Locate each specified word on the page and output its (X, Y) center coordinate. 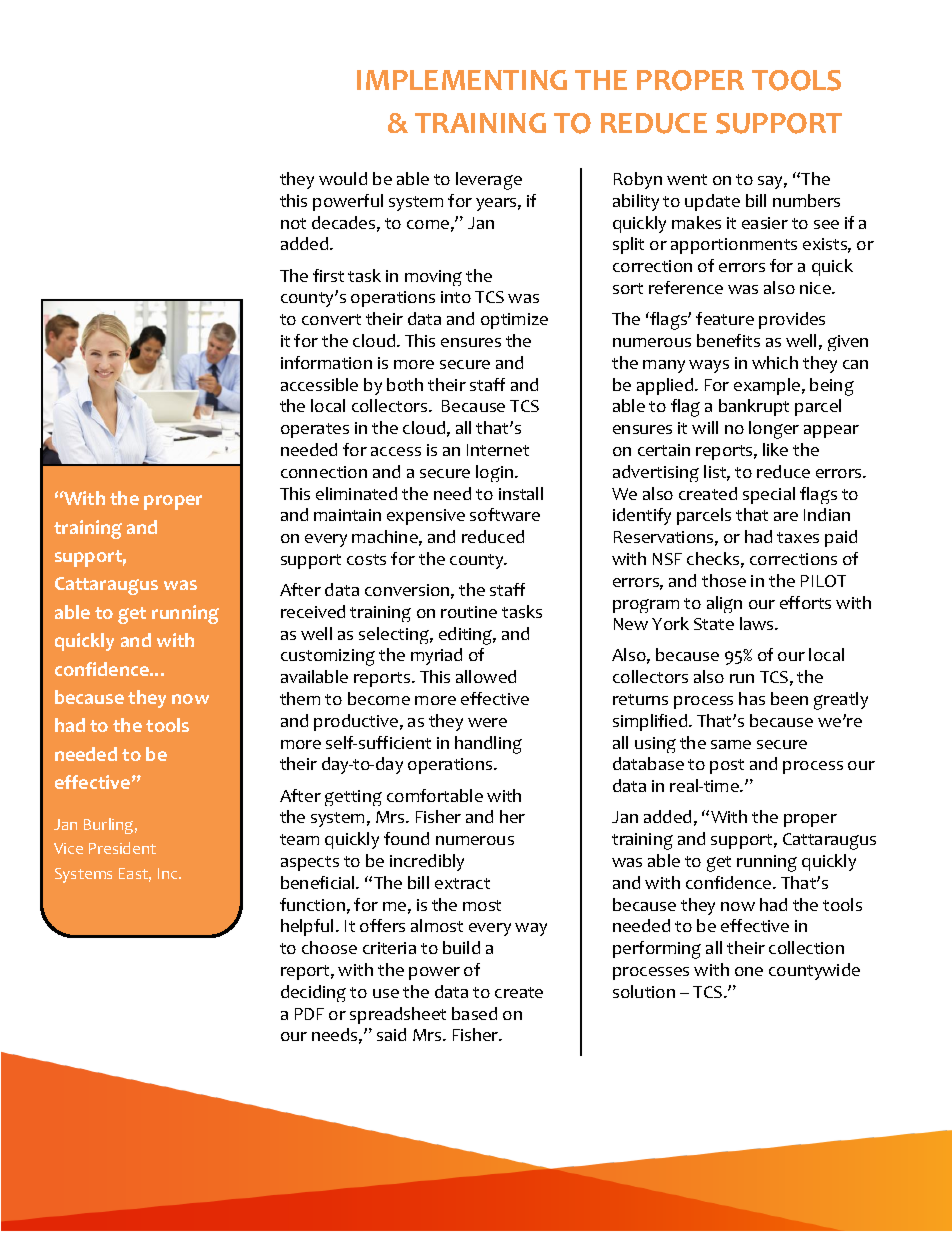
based (474, 1013)
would (343, 178)
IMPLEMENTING (462, 80)
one (749, 971)
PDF (309, 1014)
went (687, 179)
